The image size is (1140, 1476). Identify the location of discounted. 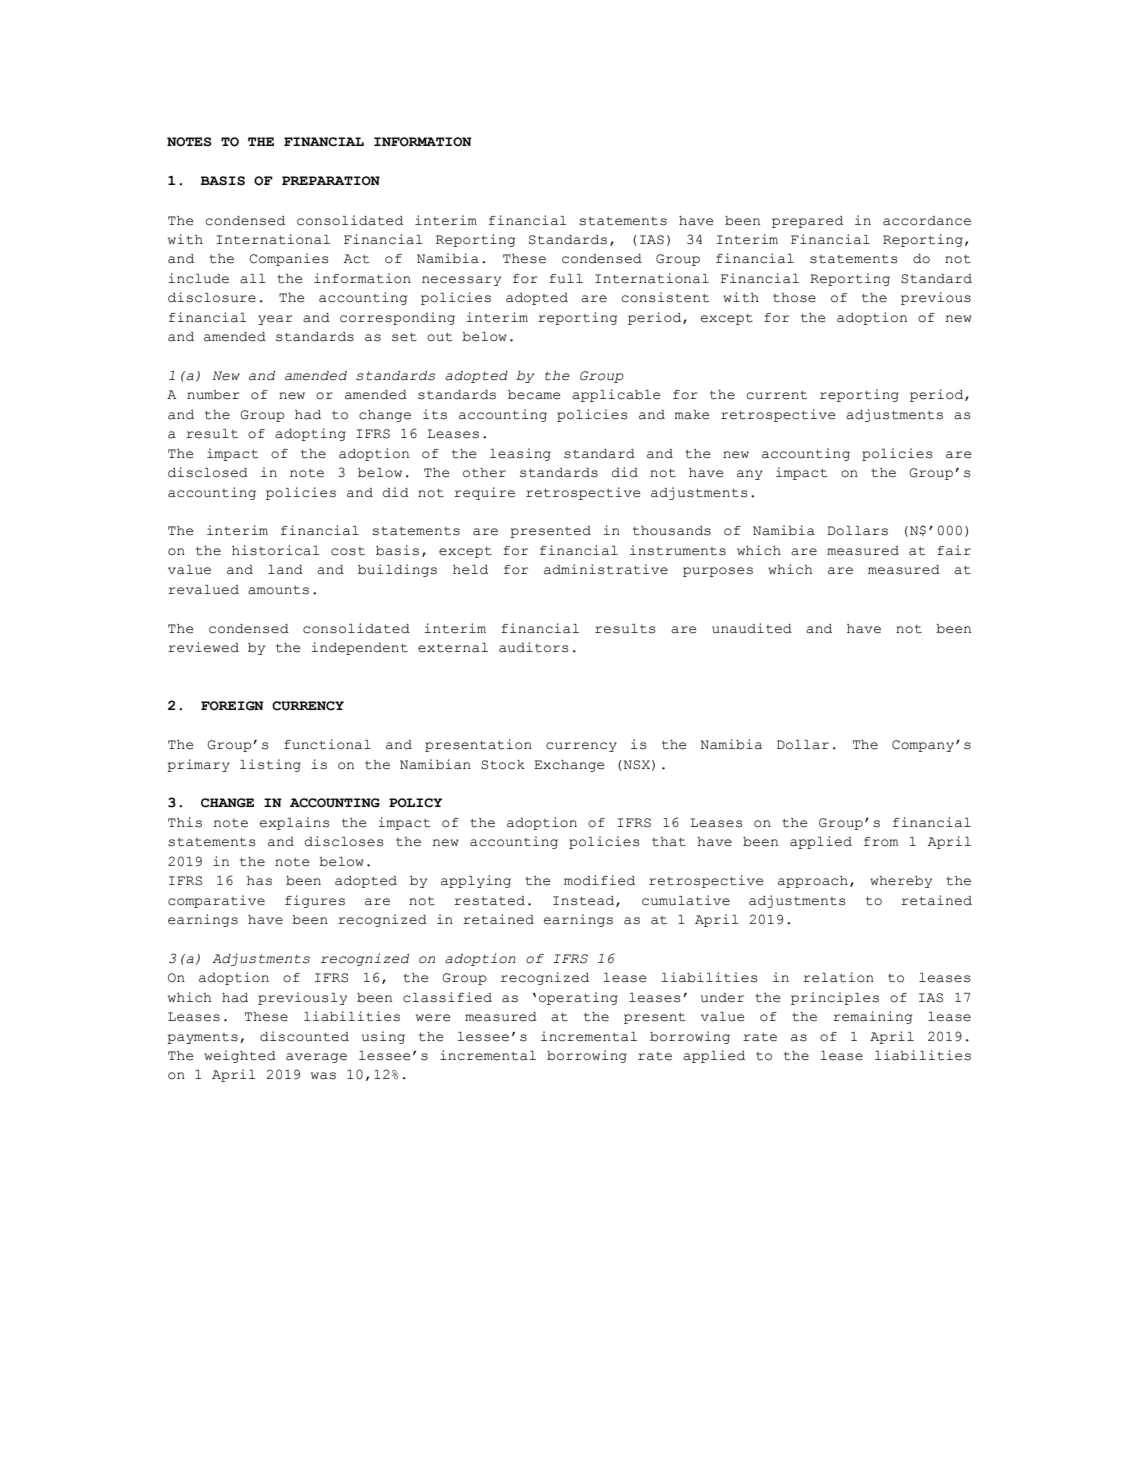
(304, 1036).
